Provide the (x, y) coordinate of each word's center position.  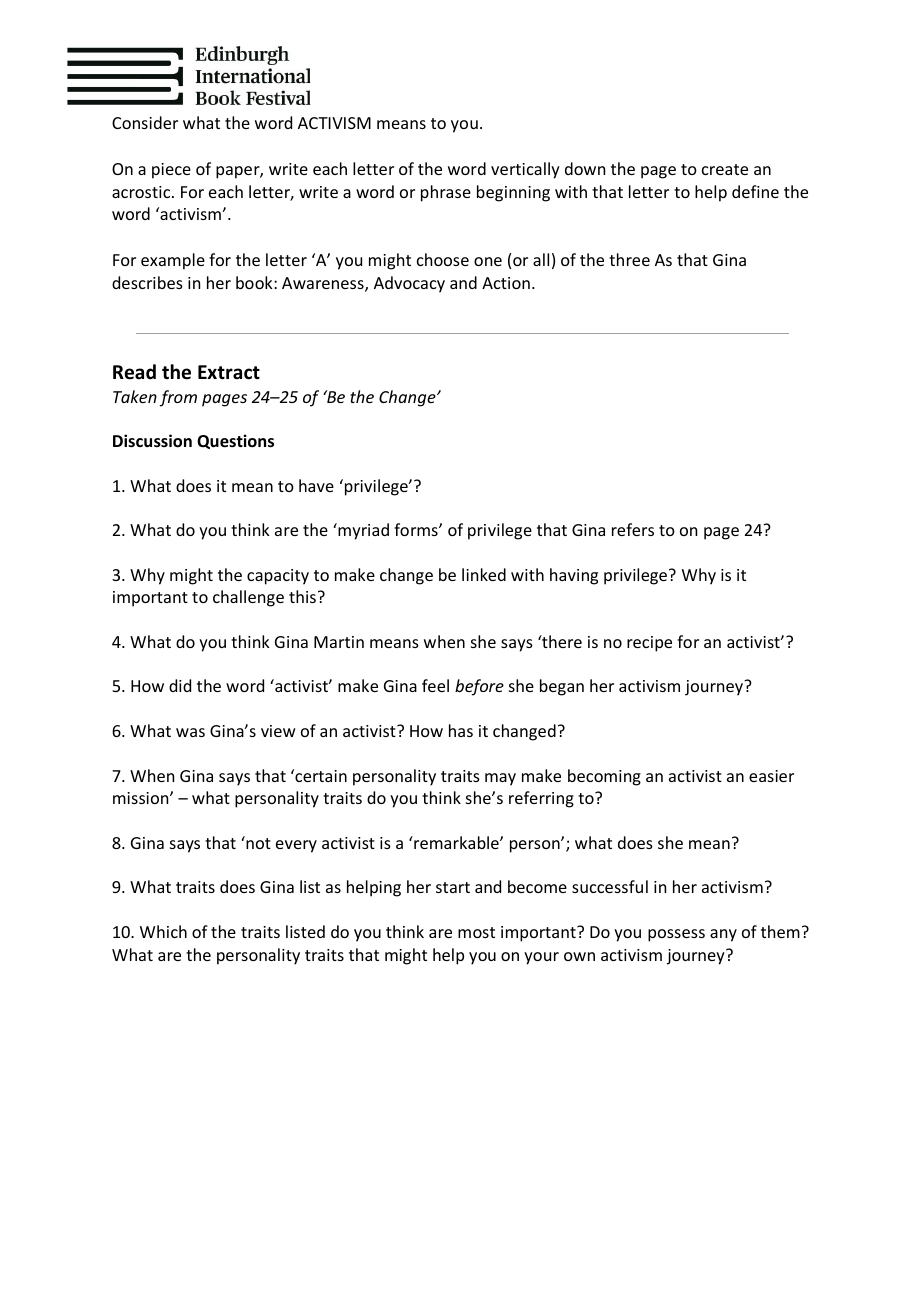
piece (171, 171)
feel (435, 685)
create (725, 169)
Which (163, 931)
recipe (649, 644)
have (316, 485)
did (180, 685)
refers (633, 529)
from (178, 398)
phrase (446, 193)
